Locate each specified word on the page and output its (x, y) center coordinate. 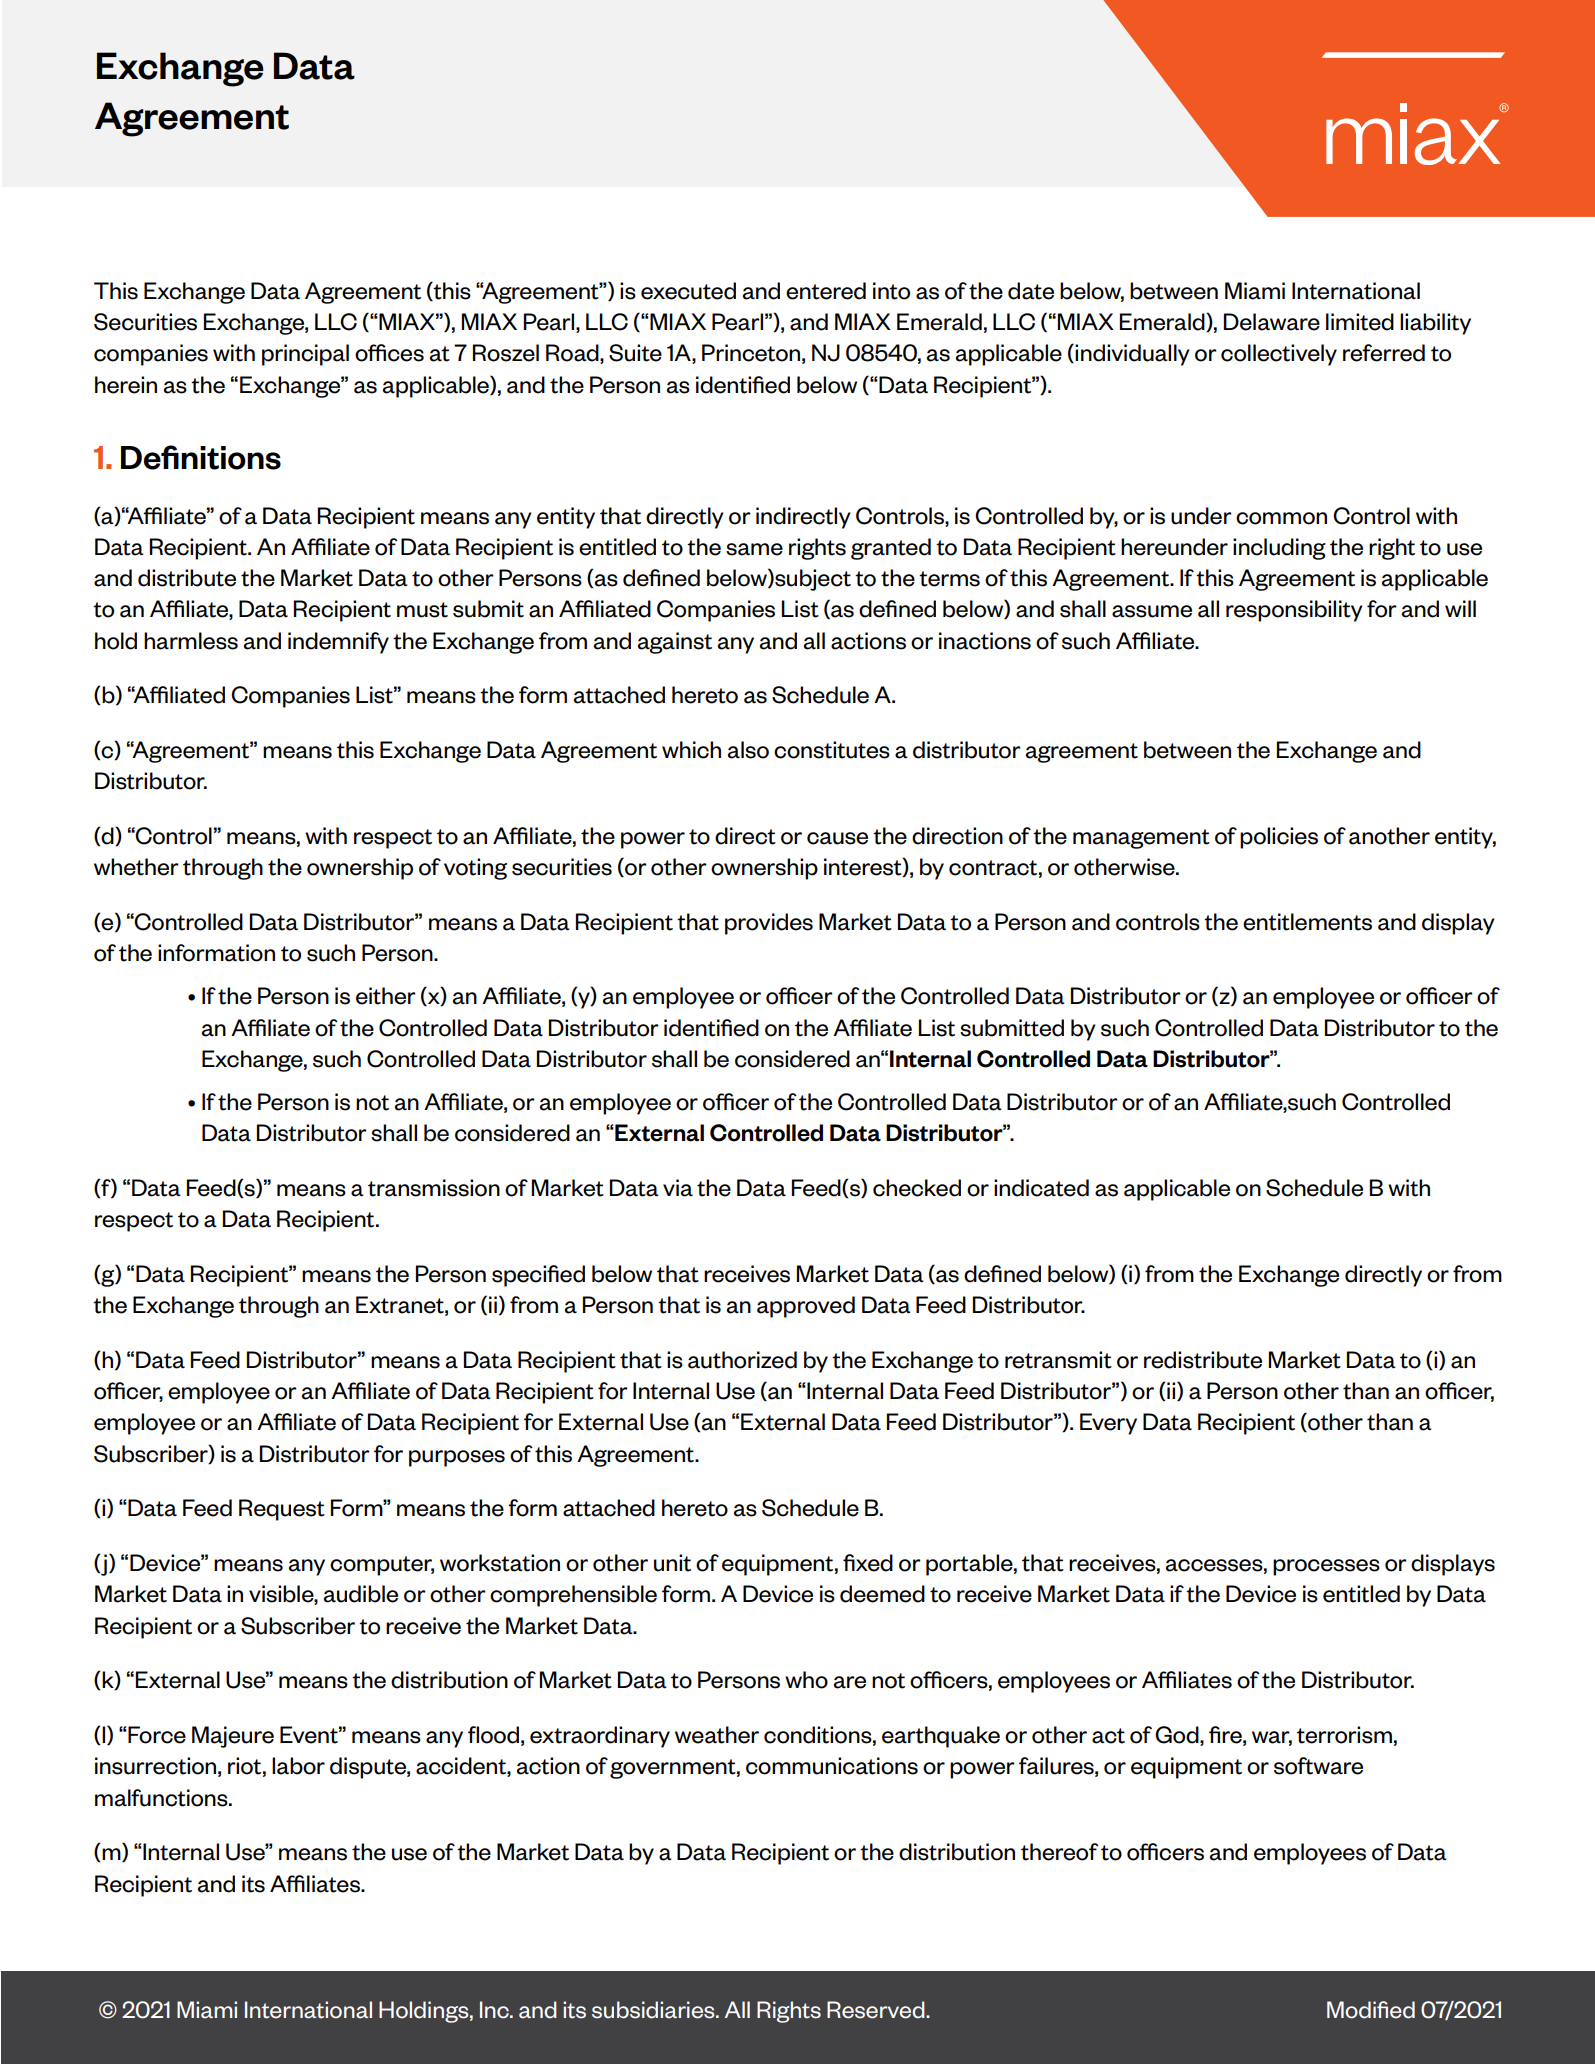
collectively (1279, 355)
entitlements (1307, 922)
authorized (742, 1360)
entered (826, 291)
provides (769, 924)
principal (305, 355)
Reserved (877, 2010)
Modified (1371, 2010)
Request (282, 1510)
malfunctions (162, 1798)
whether (136, 867)
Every (1108, 1424)
